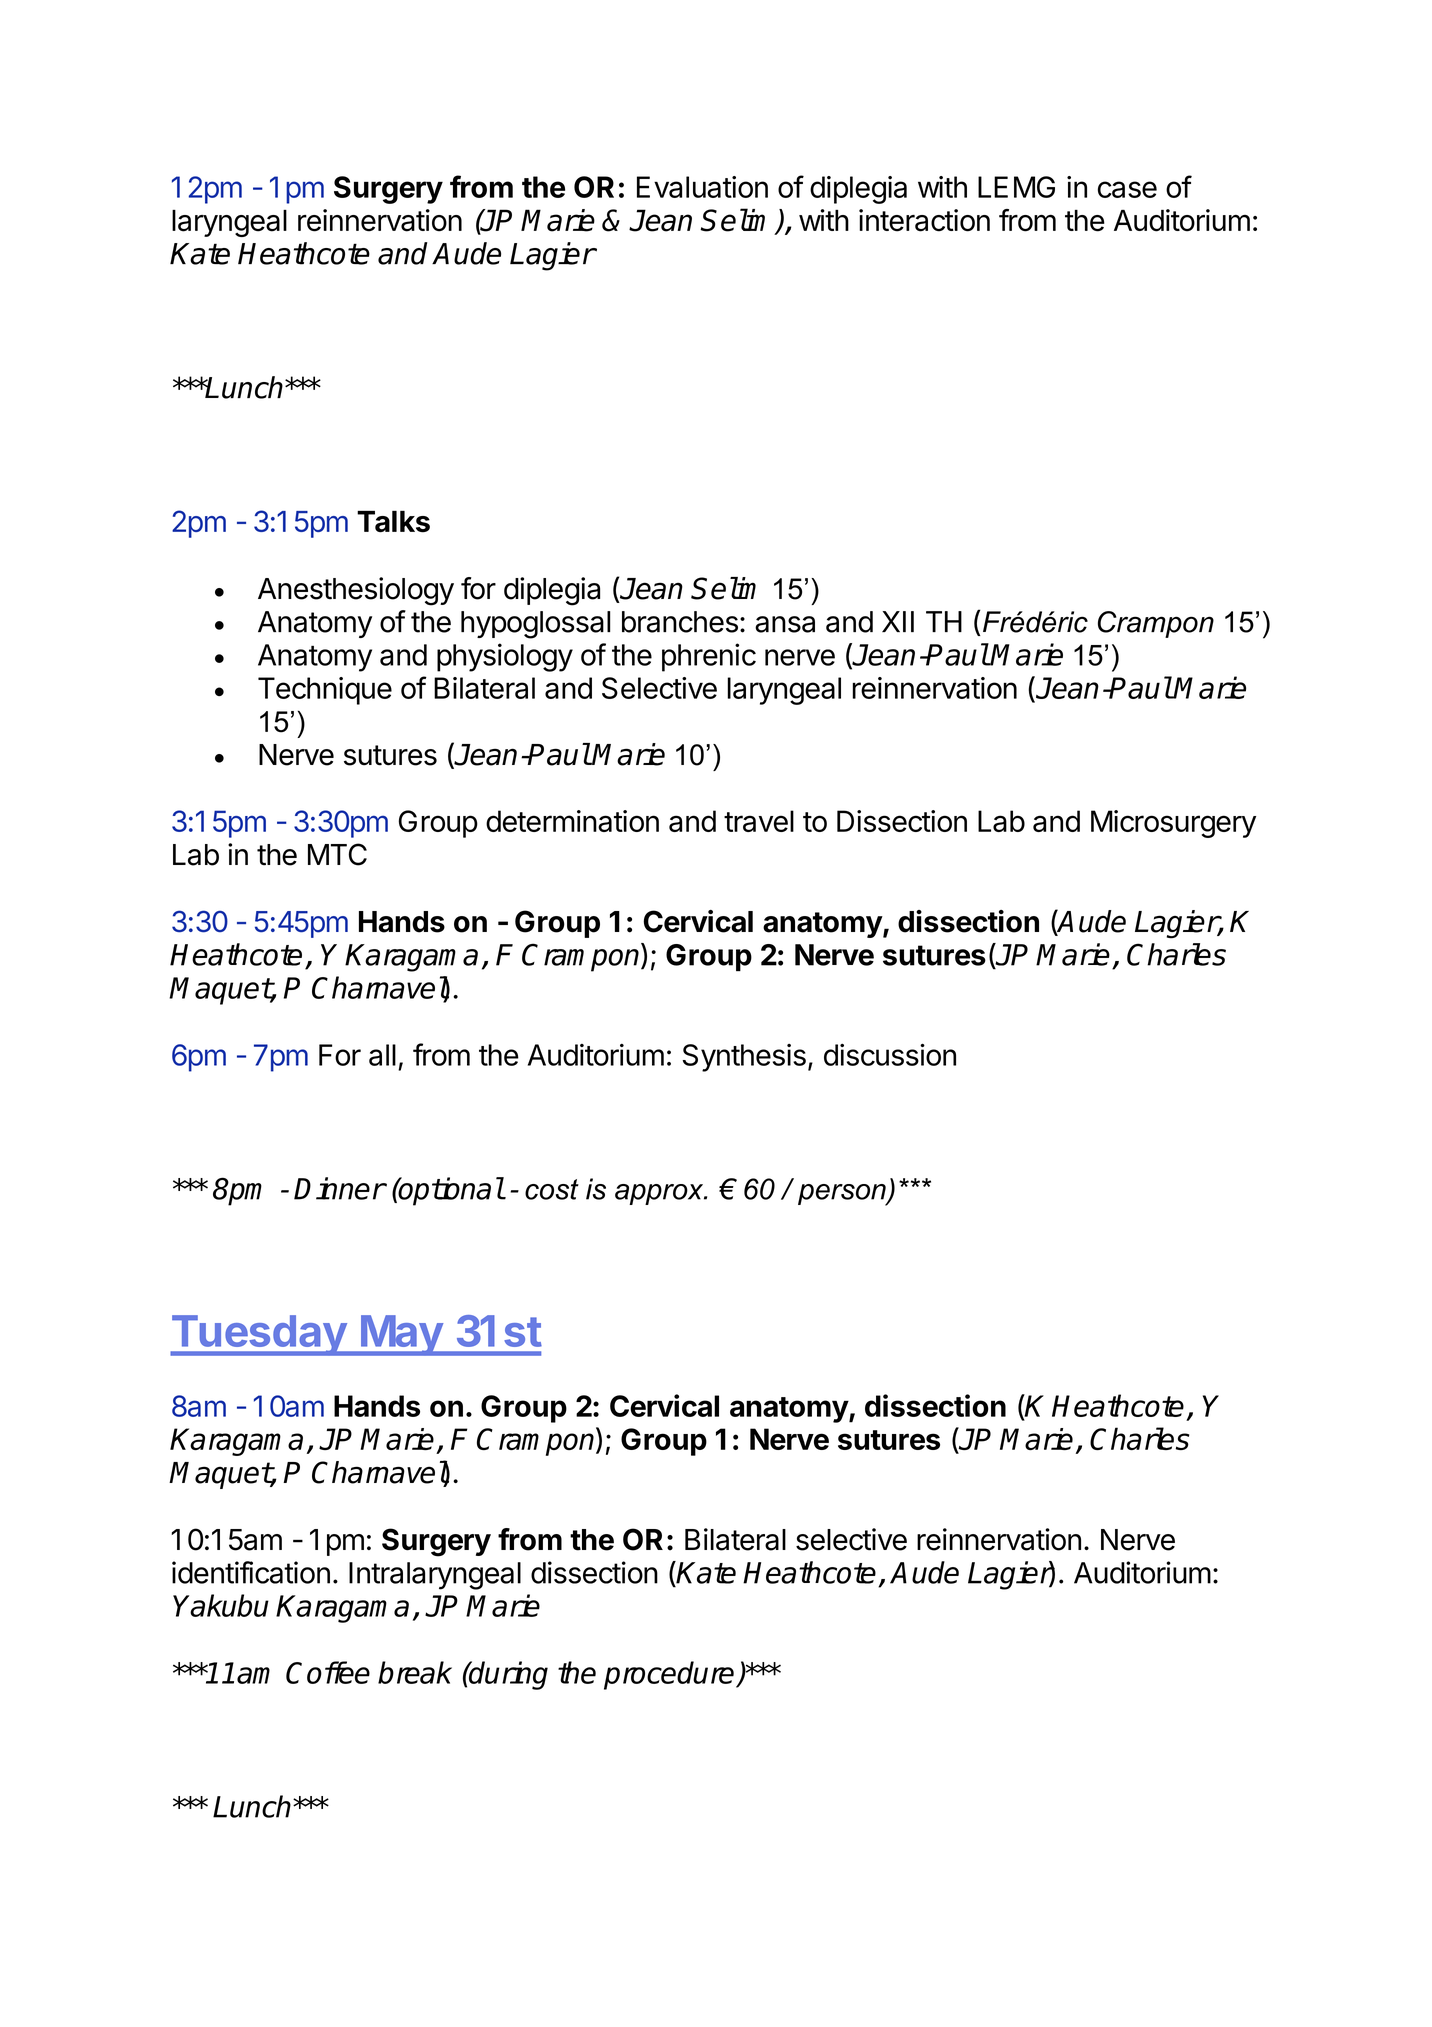 Image resolution: width=1432 pixels, height=2027 pixels. Describe the element at coordinates (382, 1055) in the page. I see `all` at that location.
